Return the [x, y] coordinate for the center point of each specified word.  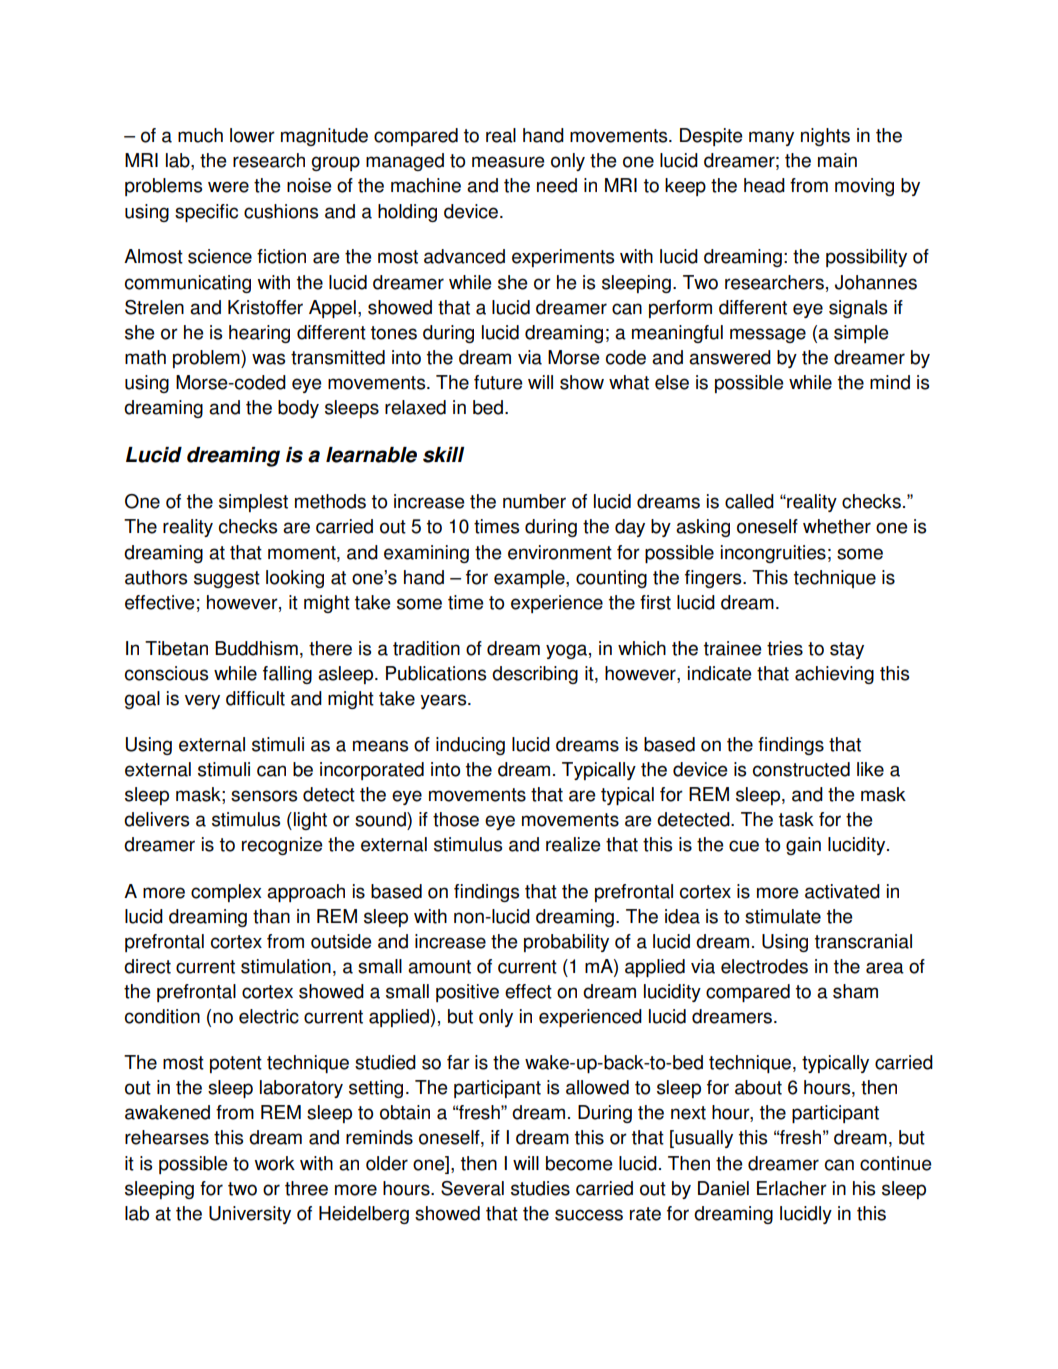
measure [508, 162]
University [250, 1215]
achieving [834, 675]
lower [252, 135]
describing [535, 675]
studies [540, 1188]
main [837, 160]
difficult [255, 698]
